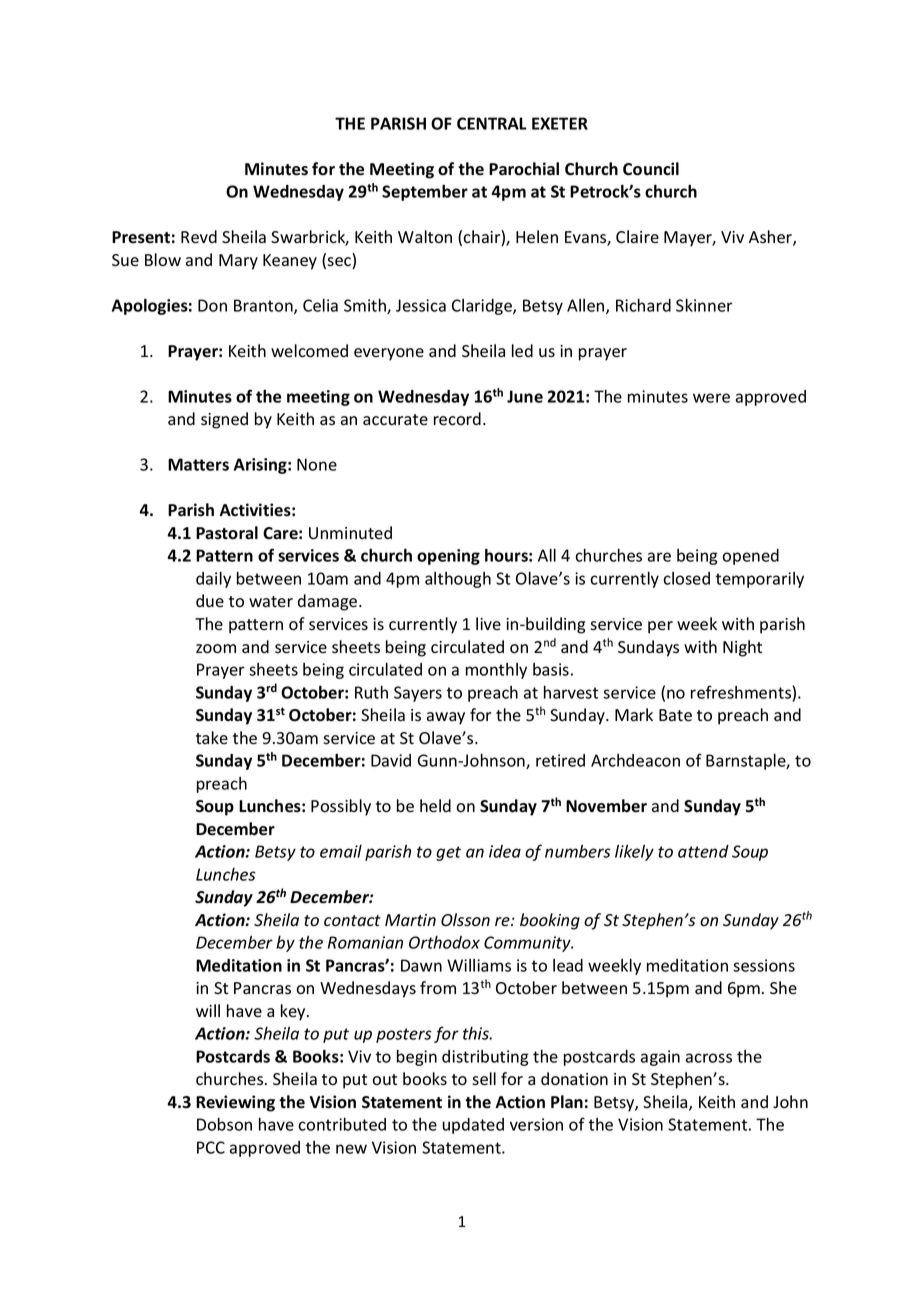 This screenshot has width=924, height=1308. I want to click on held, so click(435, 806).
